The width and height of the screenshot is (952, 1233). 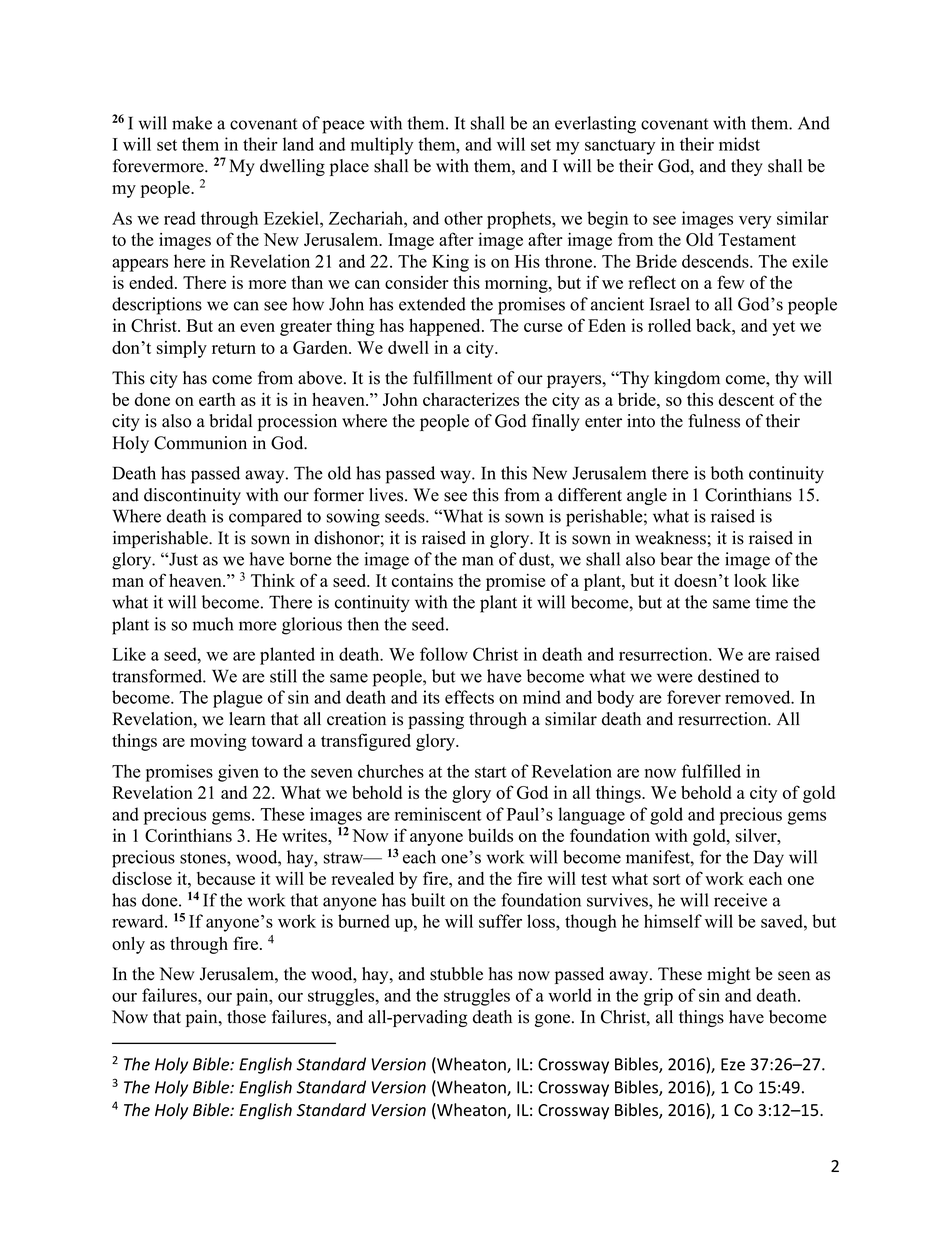 I want to click on Think, so click(x=273, y=580).
